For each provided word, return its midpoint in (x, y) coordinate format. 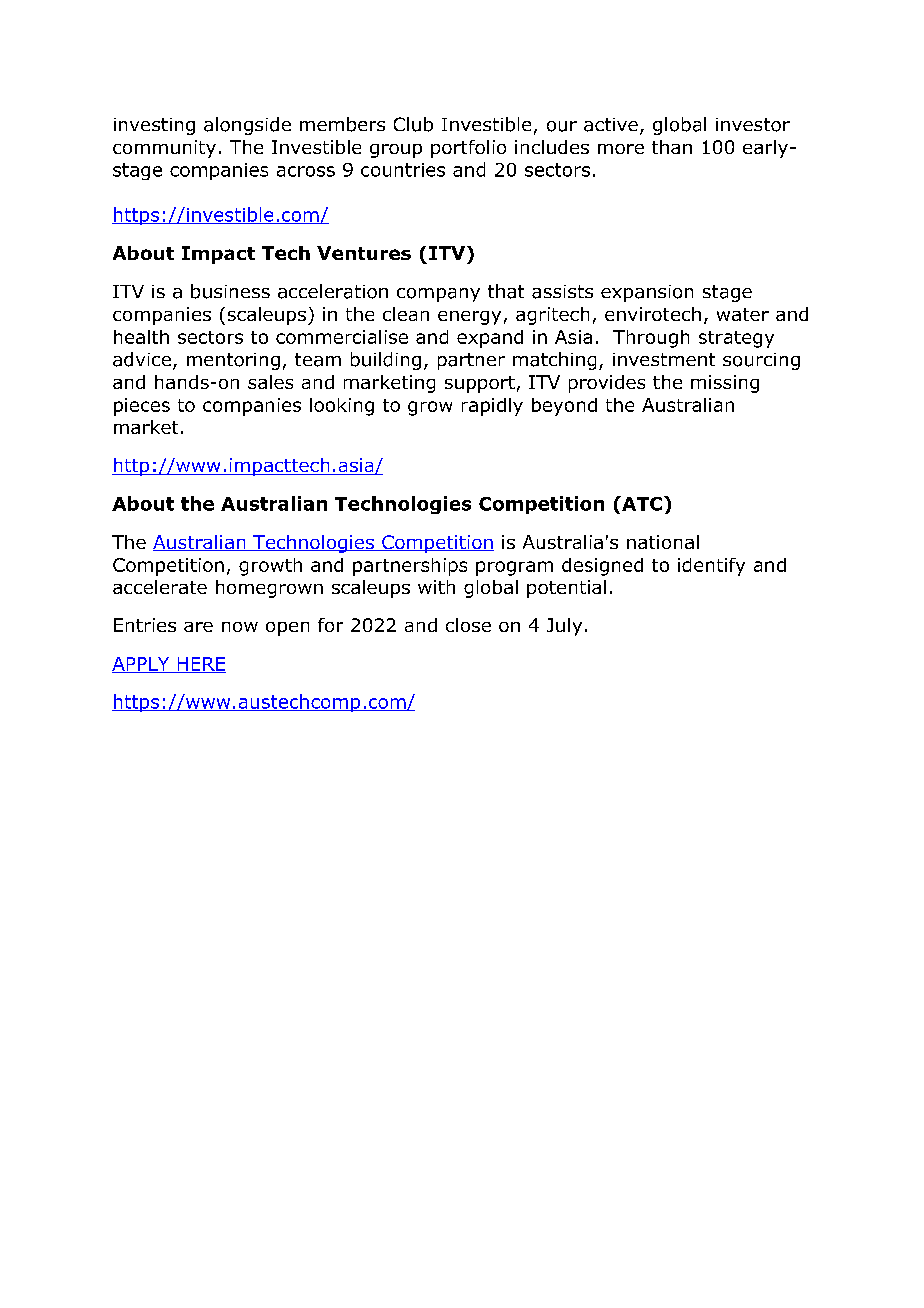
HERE (200, 665)
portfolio (468, 149)
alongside (247, 126)
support (480, 384)
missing (725, 384)
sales (270, 382)
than (672, 147)
